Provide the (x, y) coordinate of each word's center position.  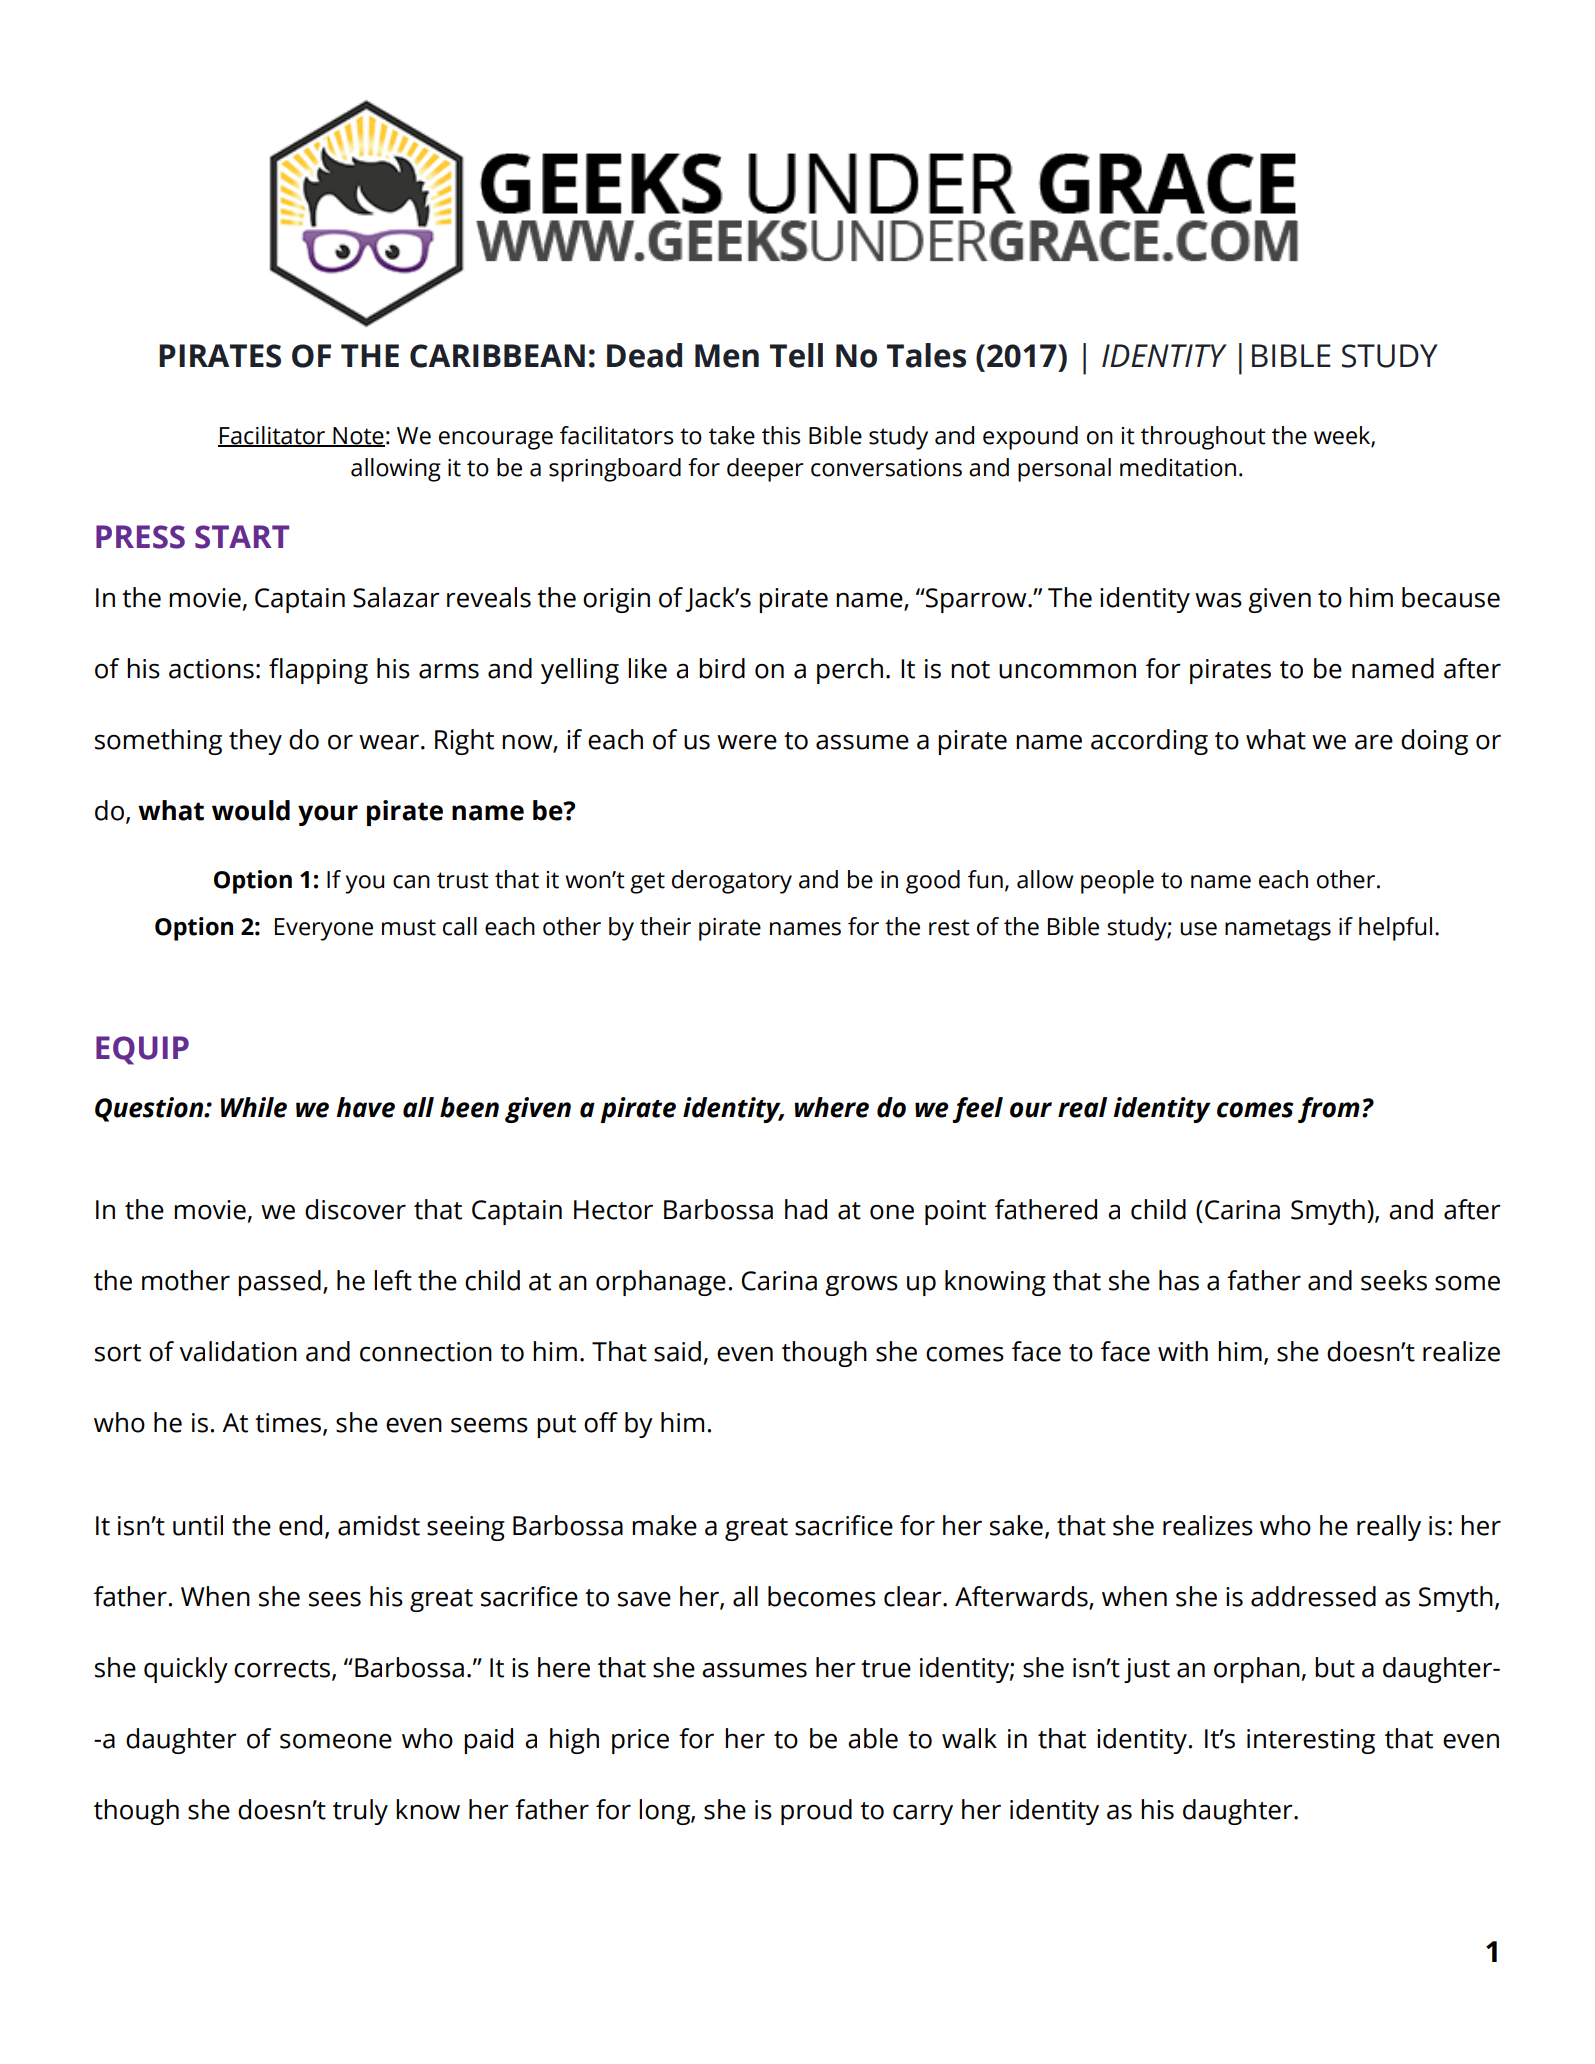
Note (358, 436)
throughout (1203, 438)
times (289, 1424)
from (1329, 1110)
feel (977, 1110)
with (1183, 1351)
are (1374, 742)
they (255, 742)
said (677, 1351)
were (747, 742)
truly (360, 1812)
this (781, 435)
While (254, 1107)
